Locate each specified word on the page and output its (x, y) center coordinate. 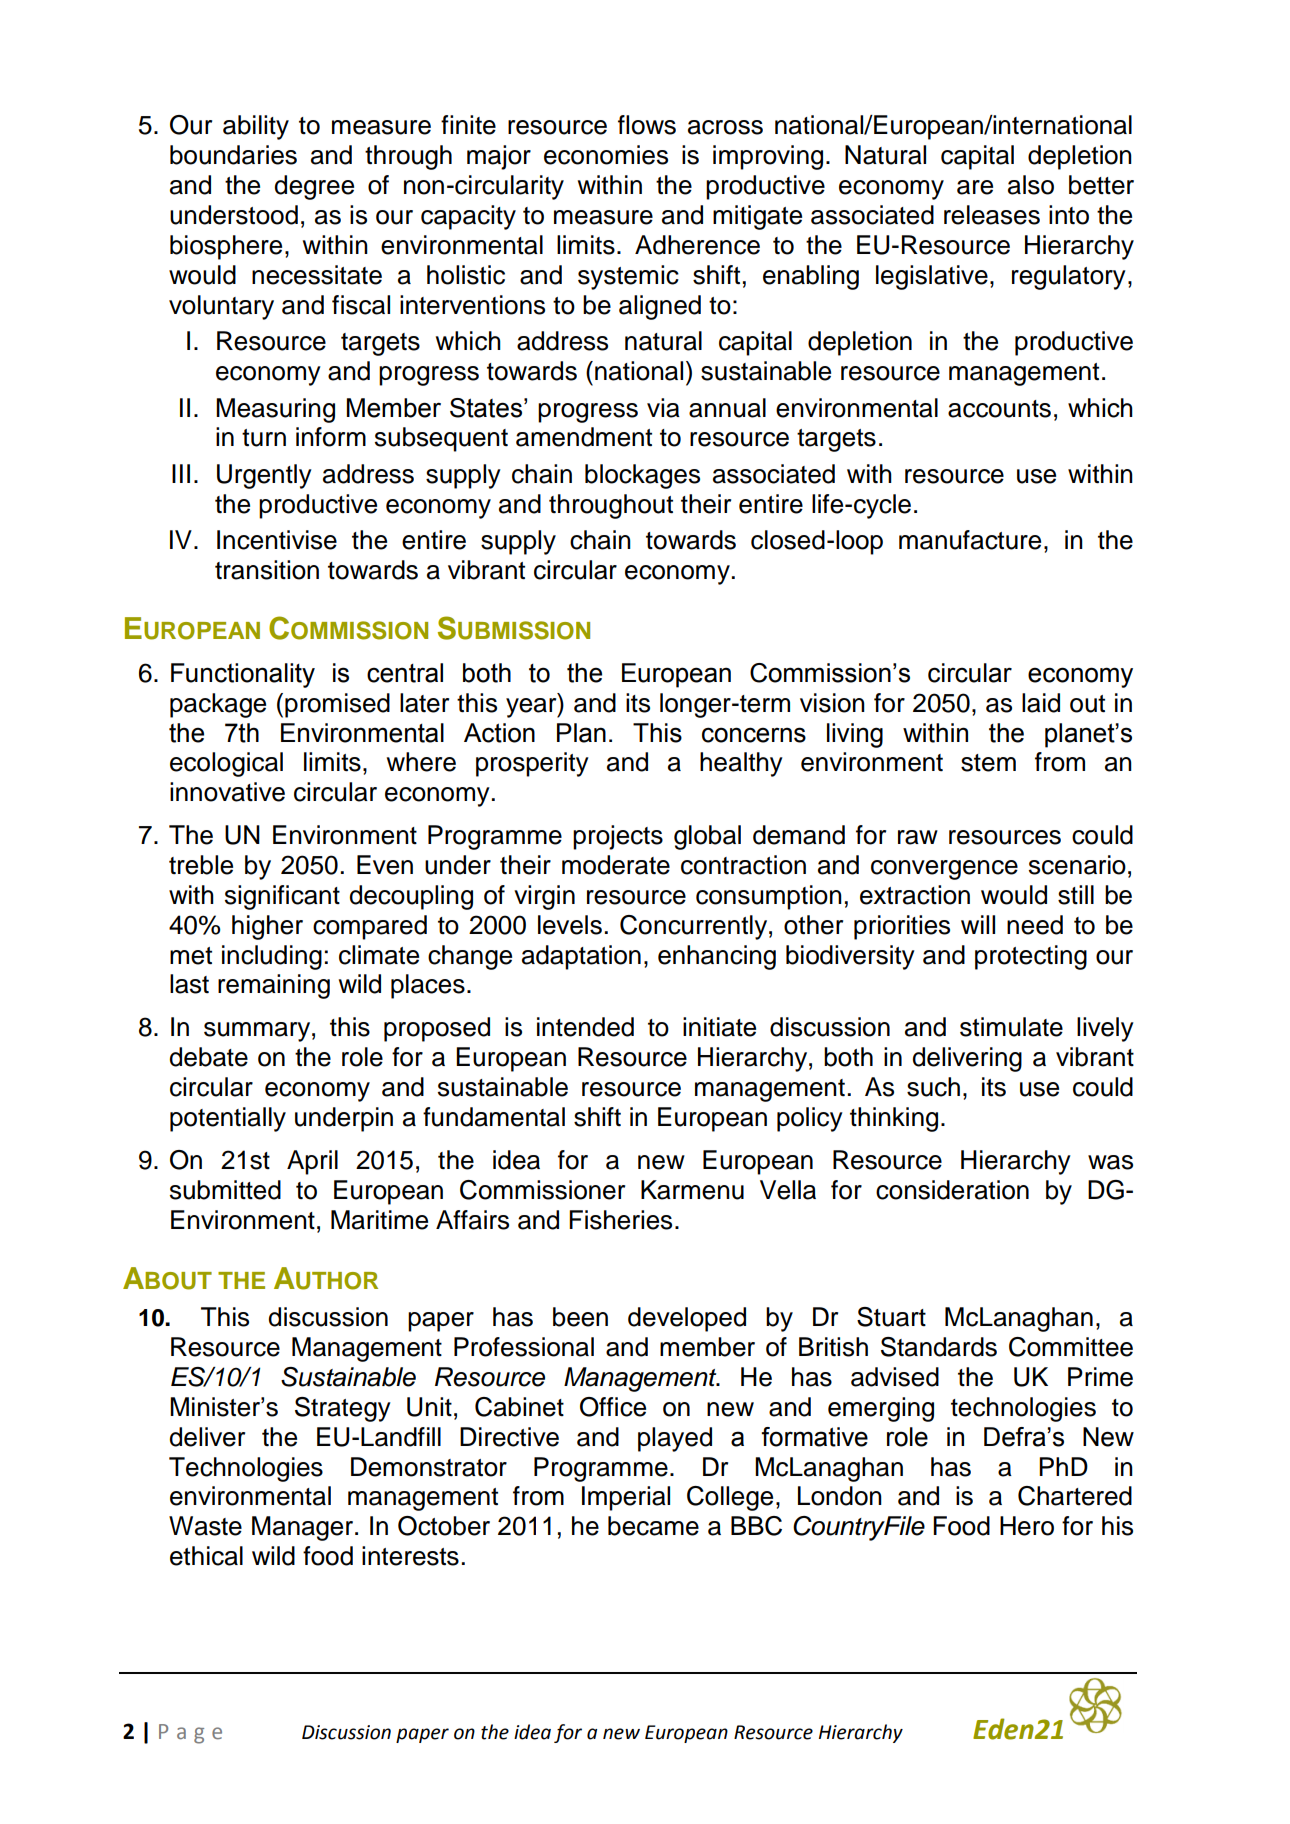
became (653, 1526)
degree (314, 187)
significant (282, 897)
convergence (944, 870)
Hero (1027, 1526)
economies (606, 155)
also (1031, 185)
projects (618, 837)
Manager (304, 1528)
